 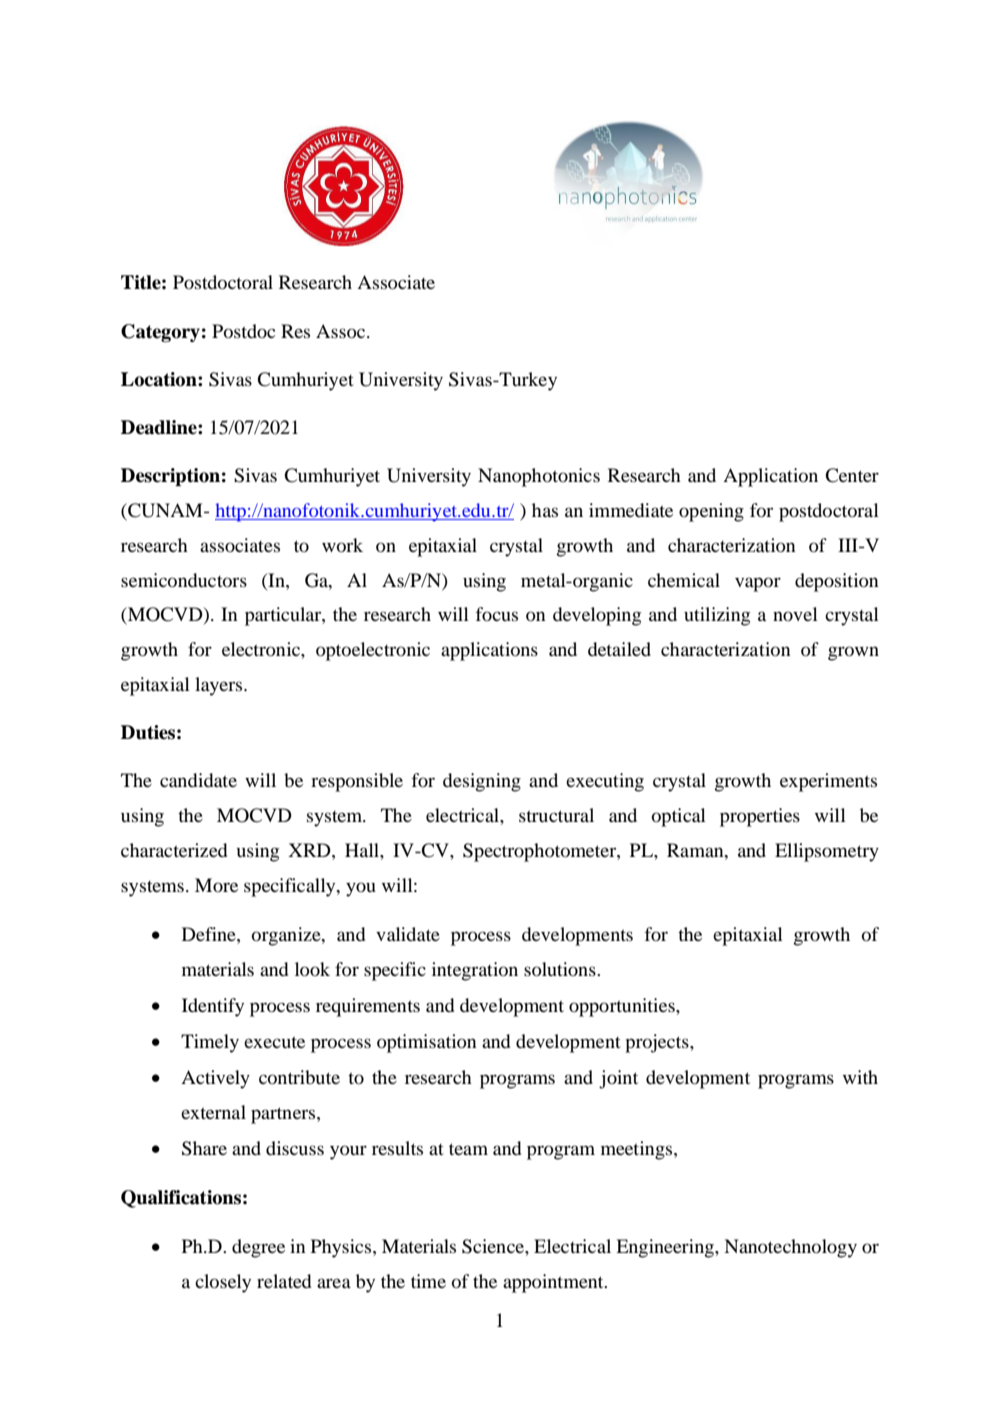 I want to click on Center, so click(x=852, y=475).
